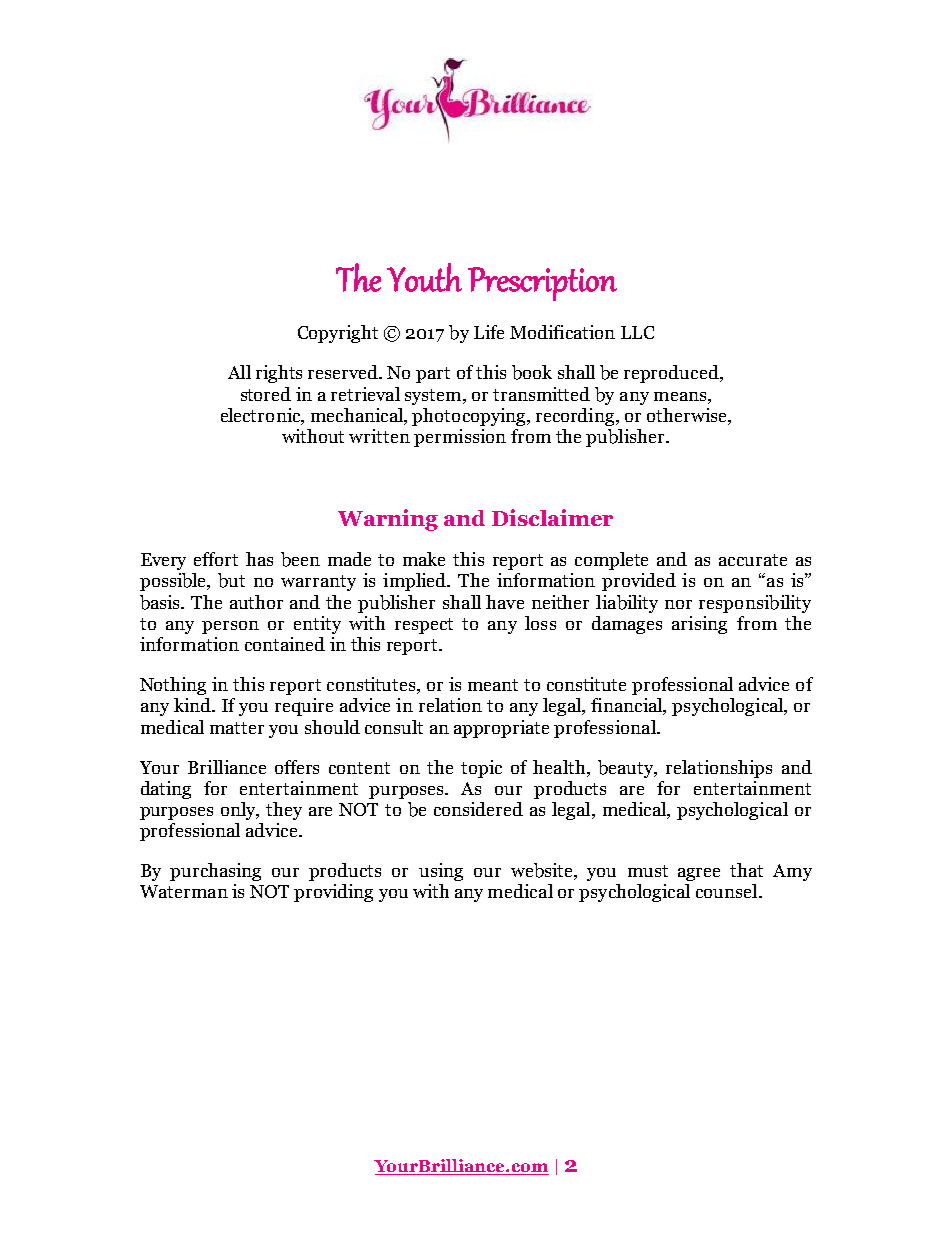 This document has height=1233, width=952. I want to click on but, so click(231, 580).
